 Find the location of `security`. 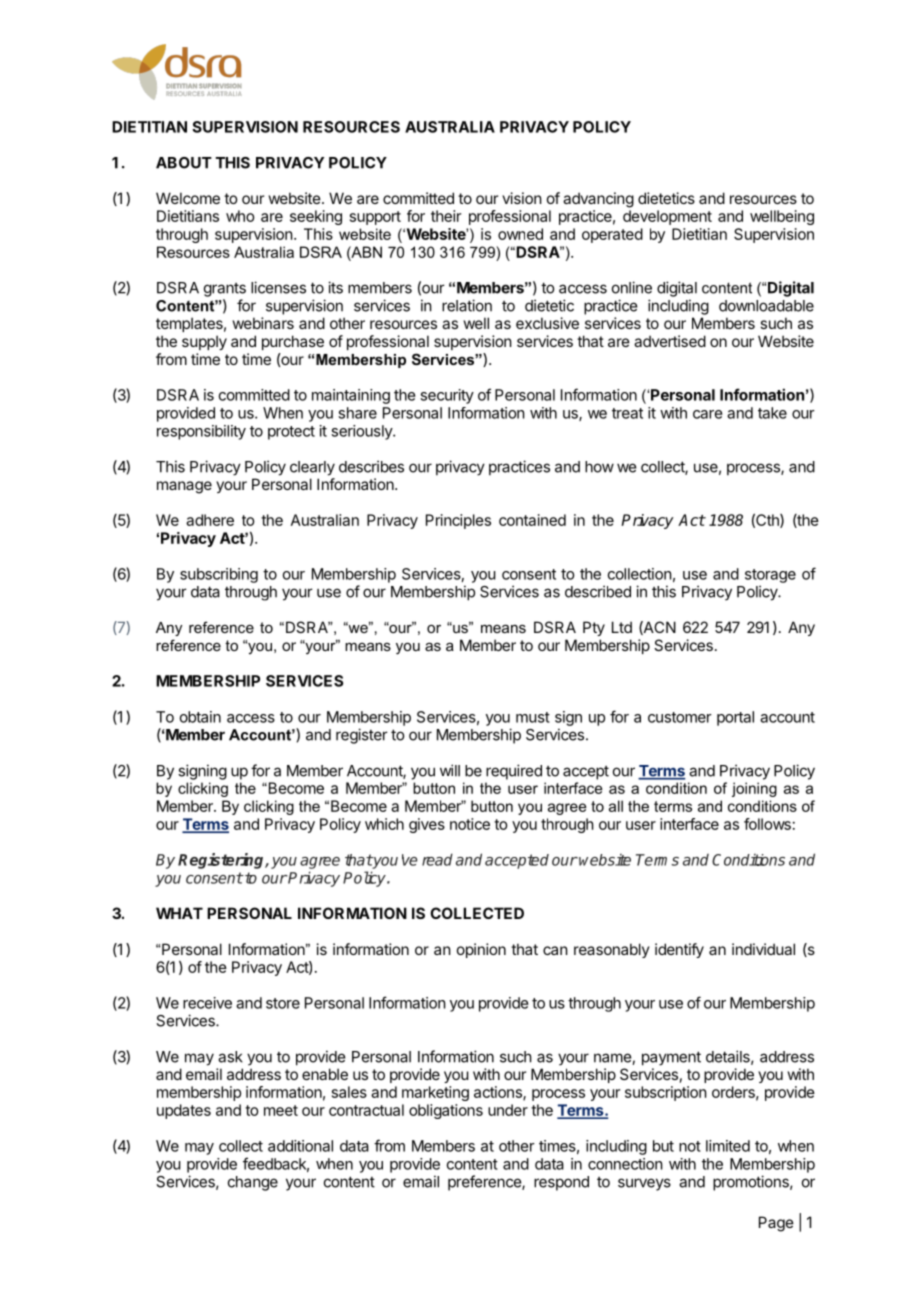

security is located at coordinates (447, 396).
